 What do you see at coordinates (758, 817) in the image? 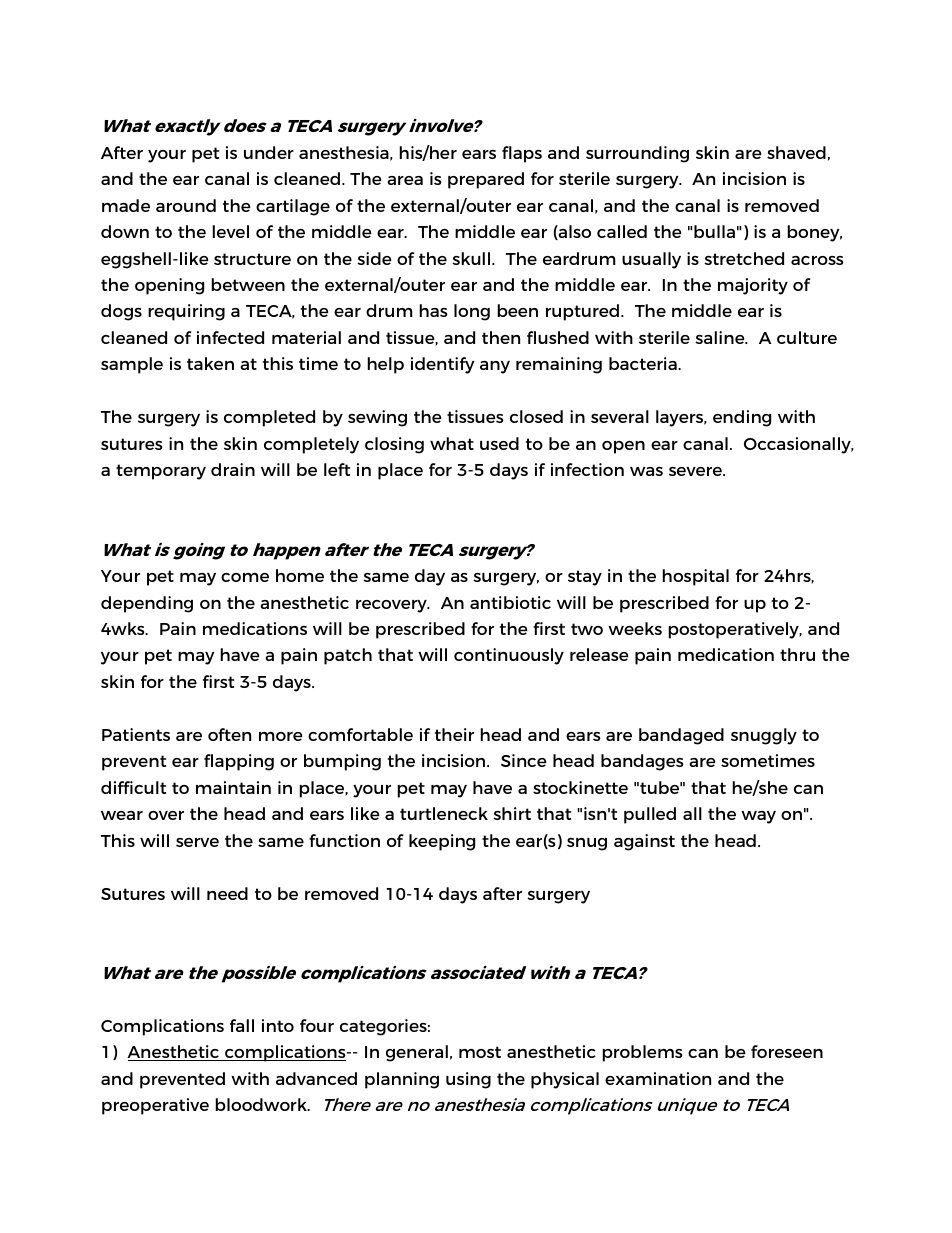
I see `way` at bounding box center [758, 817].
